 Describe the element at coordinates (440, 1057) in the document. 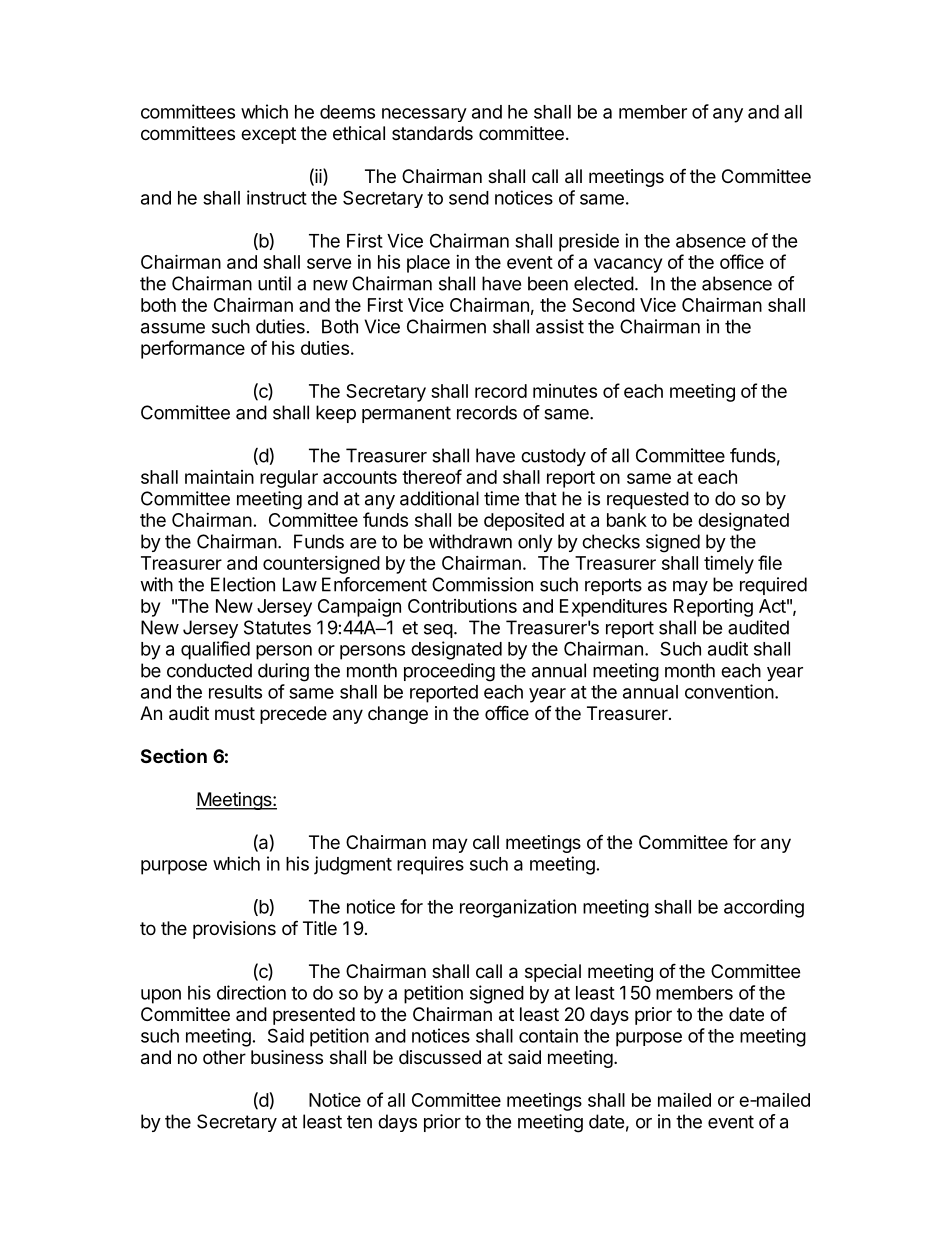

I see `discussed` at that location.
